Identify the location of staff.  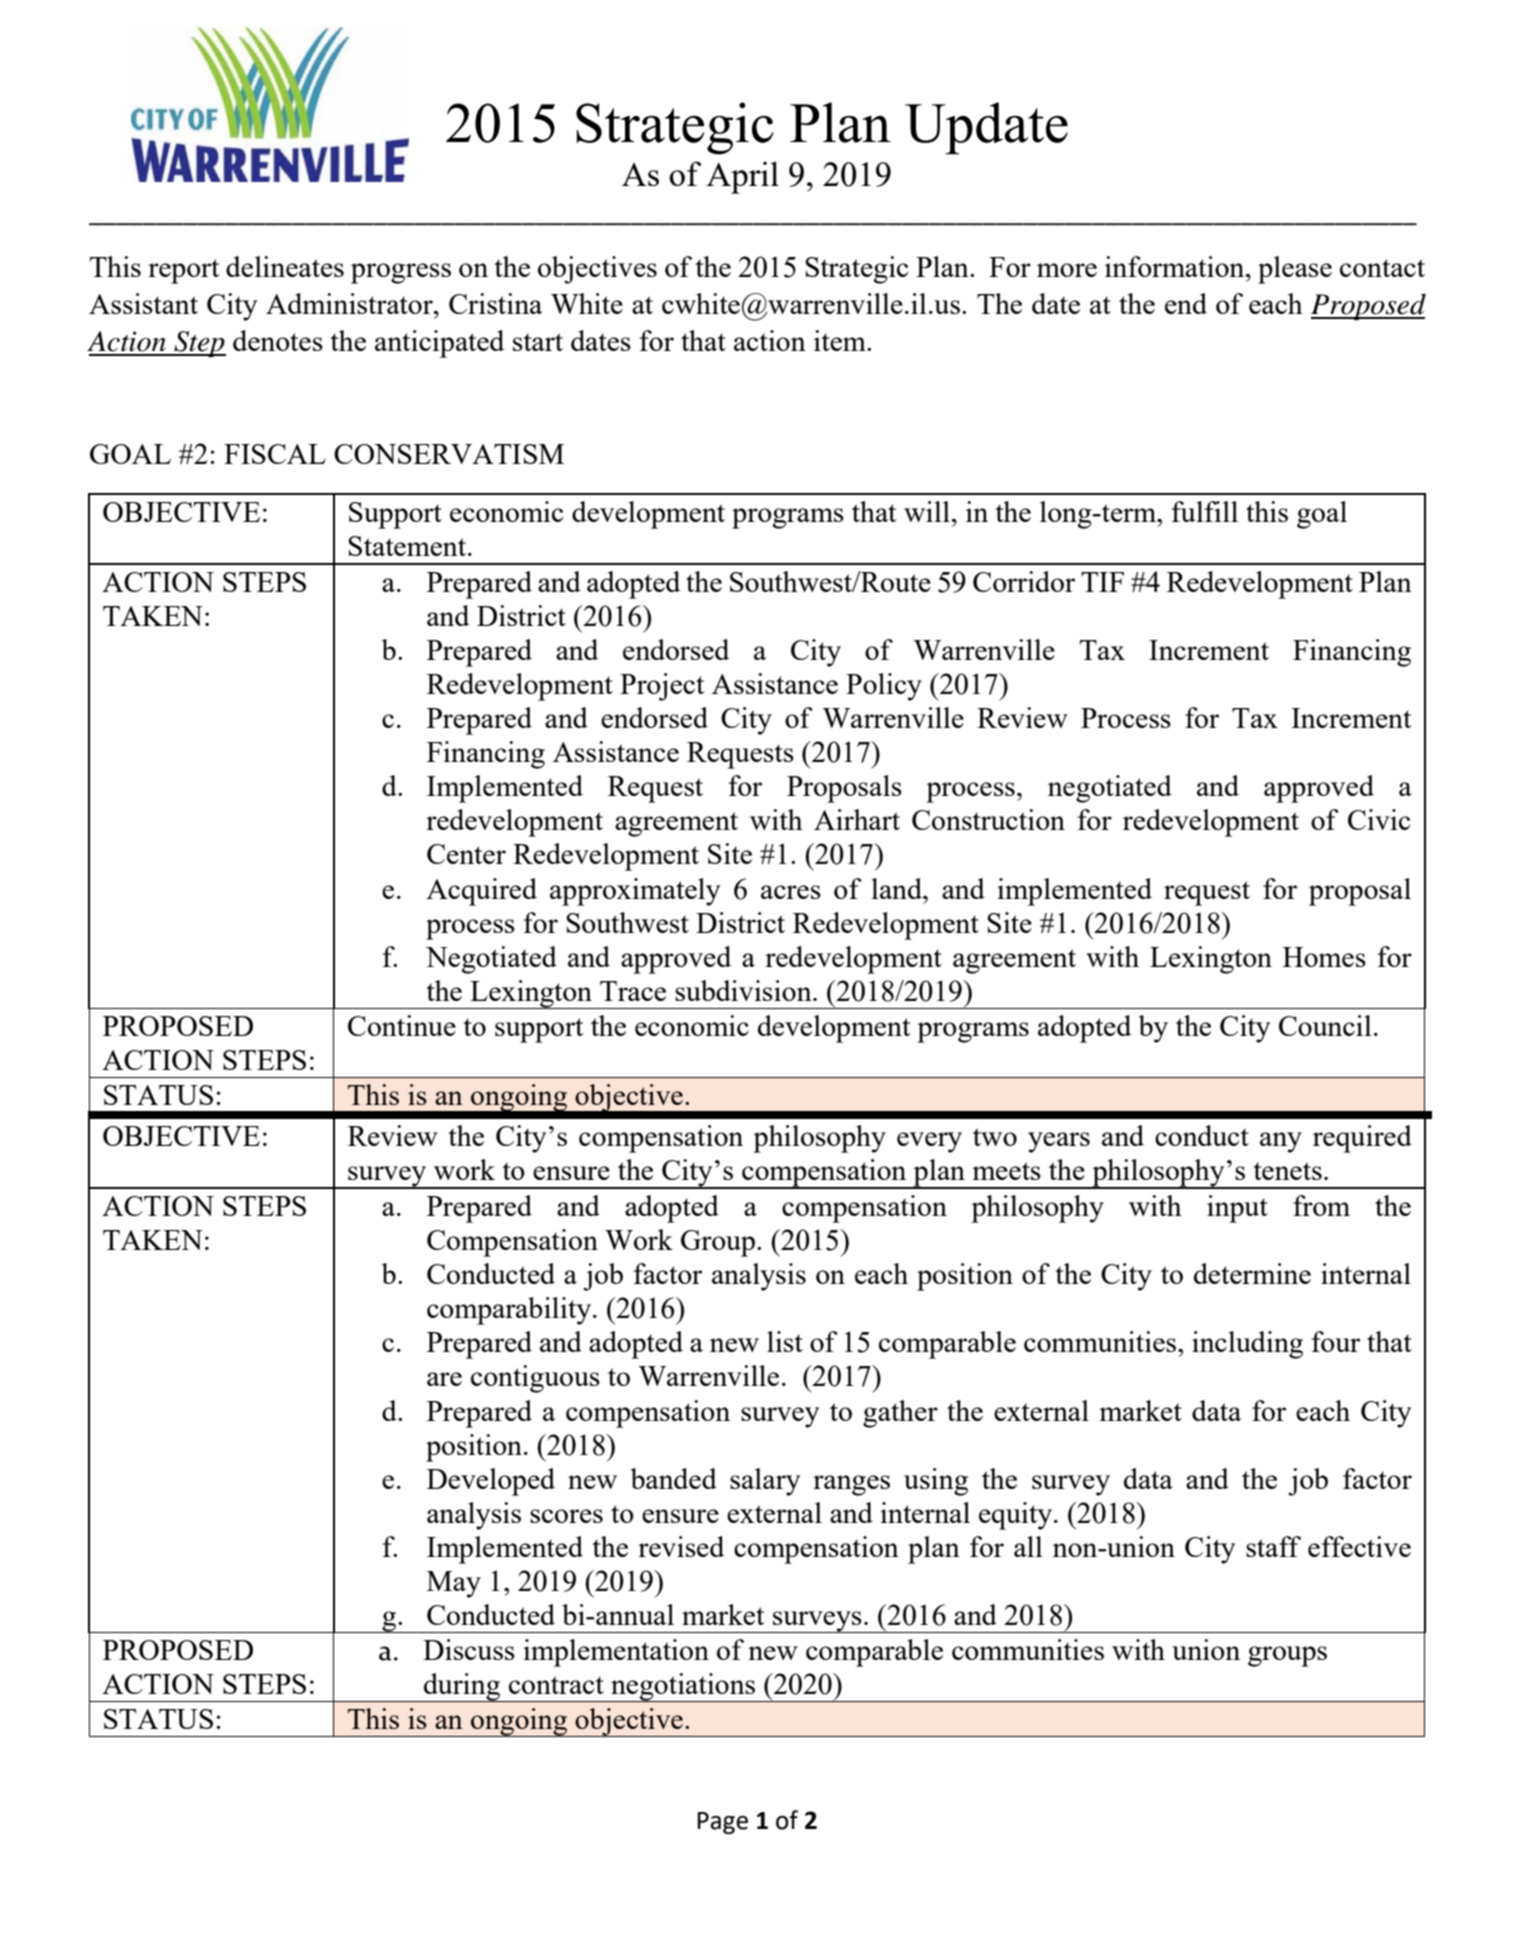
(1273, 1546).
